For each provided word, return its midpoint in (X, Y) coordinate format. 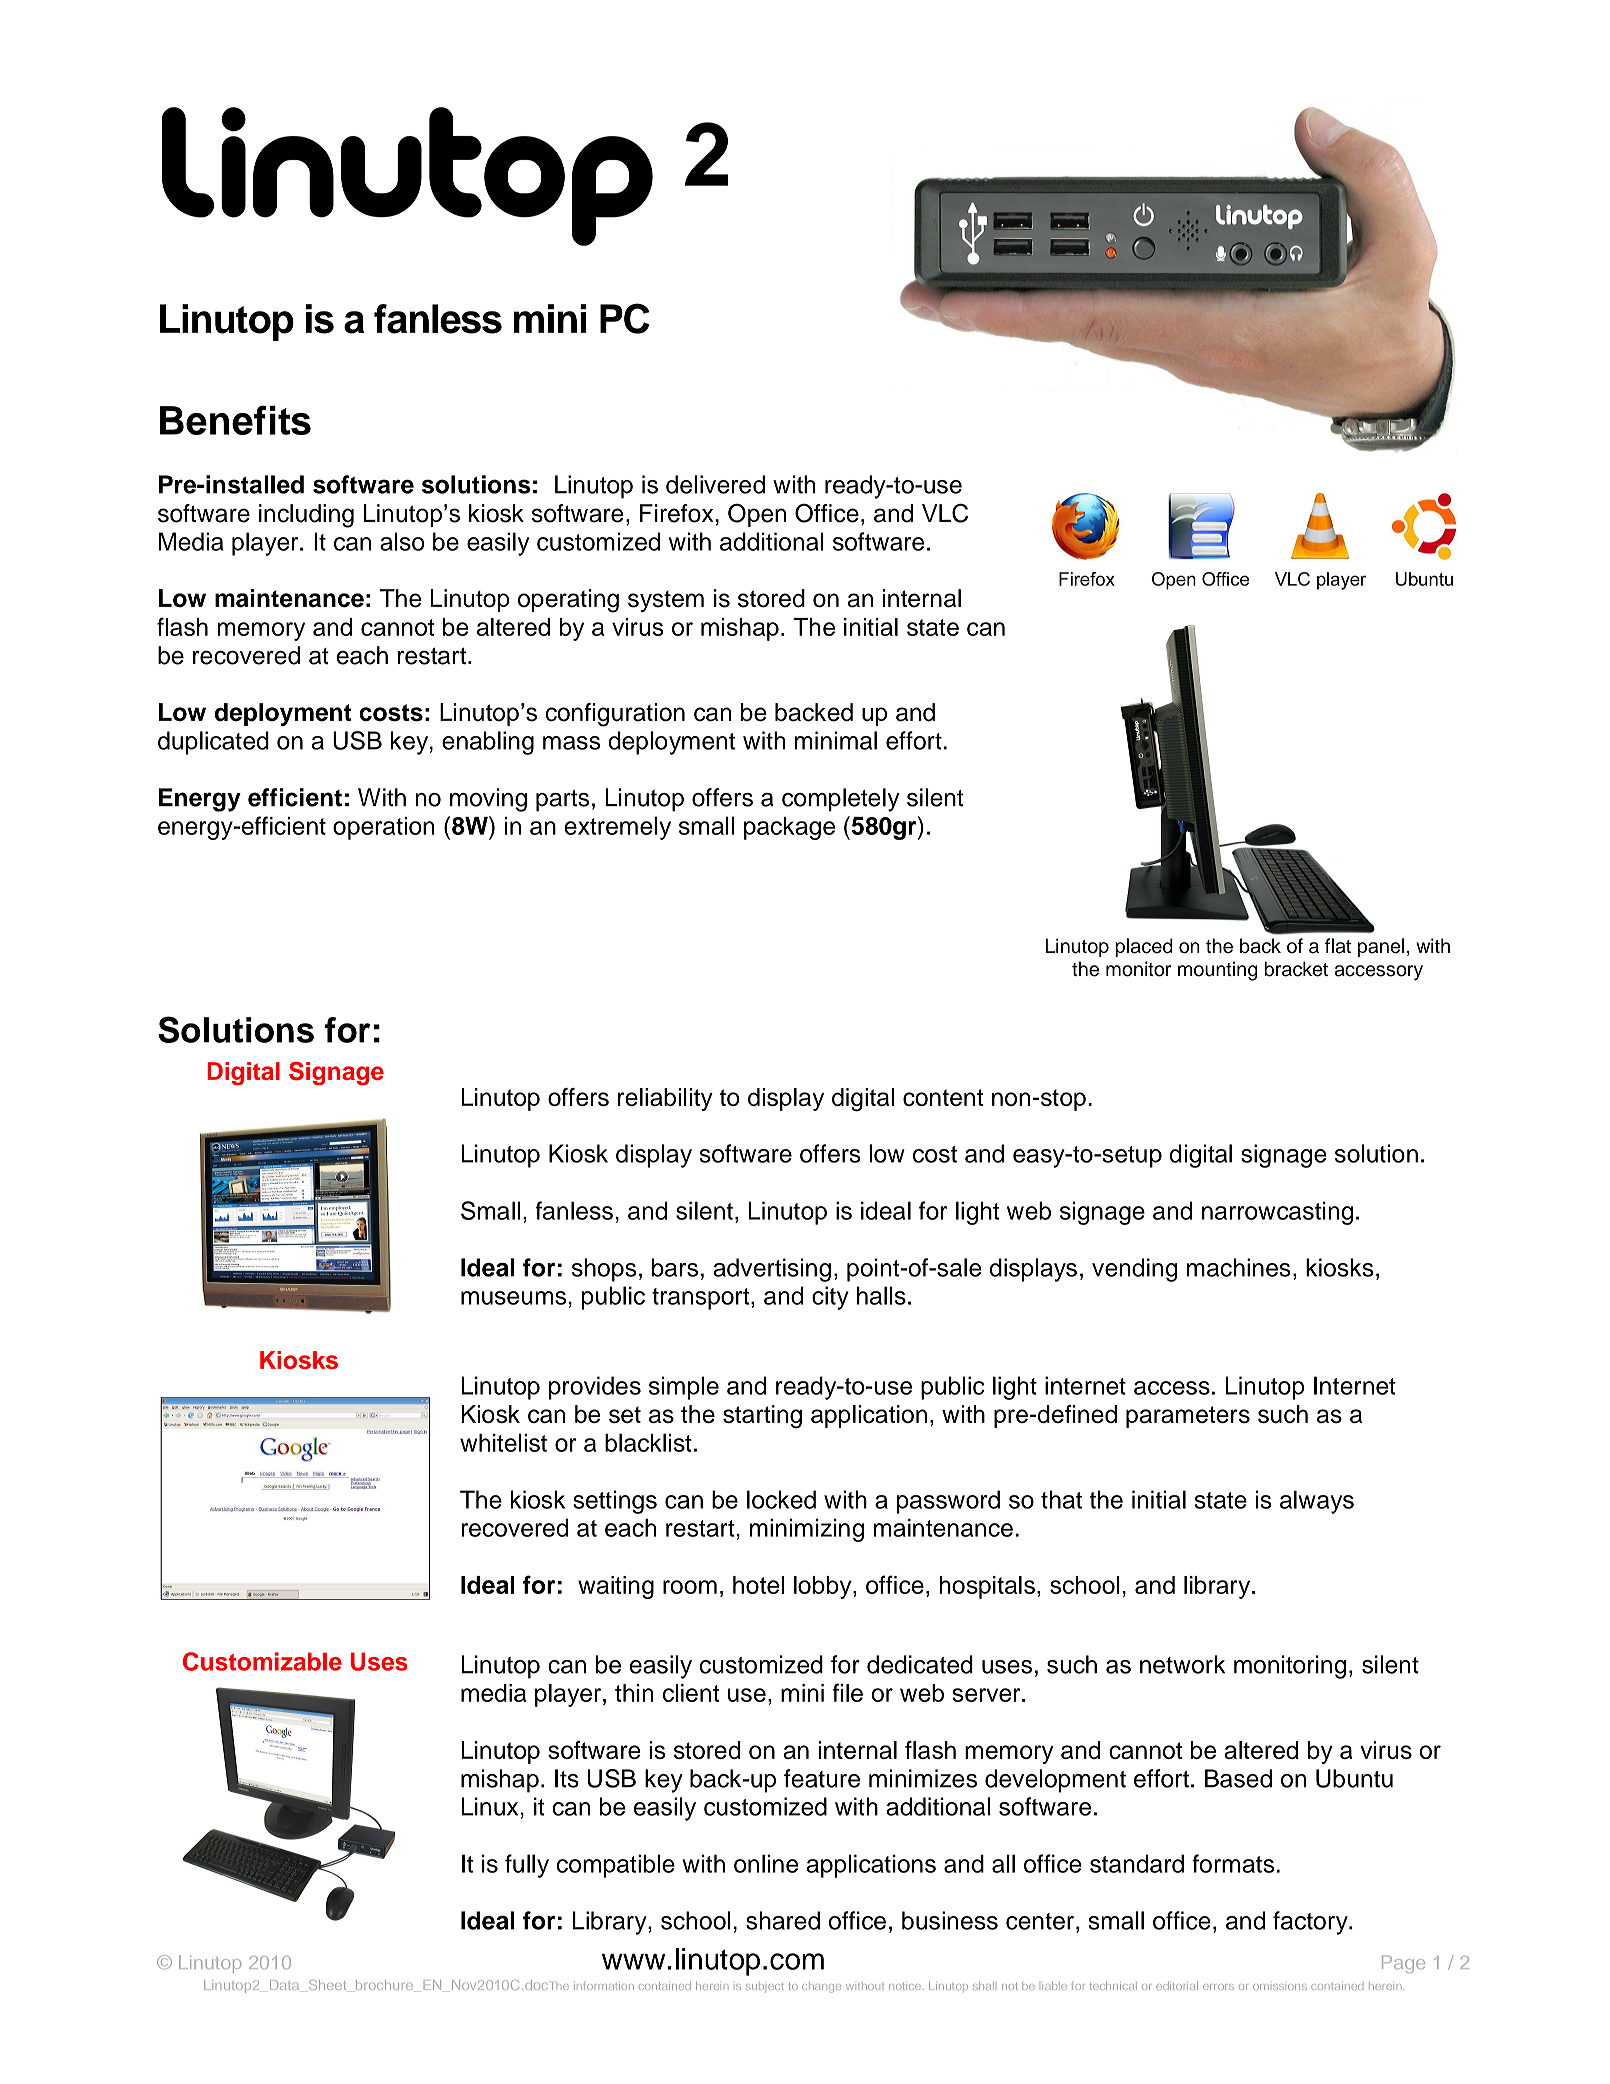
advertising (772, 1270)
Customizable (262, 1661)
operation (383, 828)
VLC (945, 513)
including (306, 516)
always (1317, 1502)
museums (513, 1298)
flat (1338, 946)
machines (1239, 1267)
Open (757, 515)
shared (783, 1920)
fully (527, 1866)
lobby (824, 1587)
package (789, 828)
